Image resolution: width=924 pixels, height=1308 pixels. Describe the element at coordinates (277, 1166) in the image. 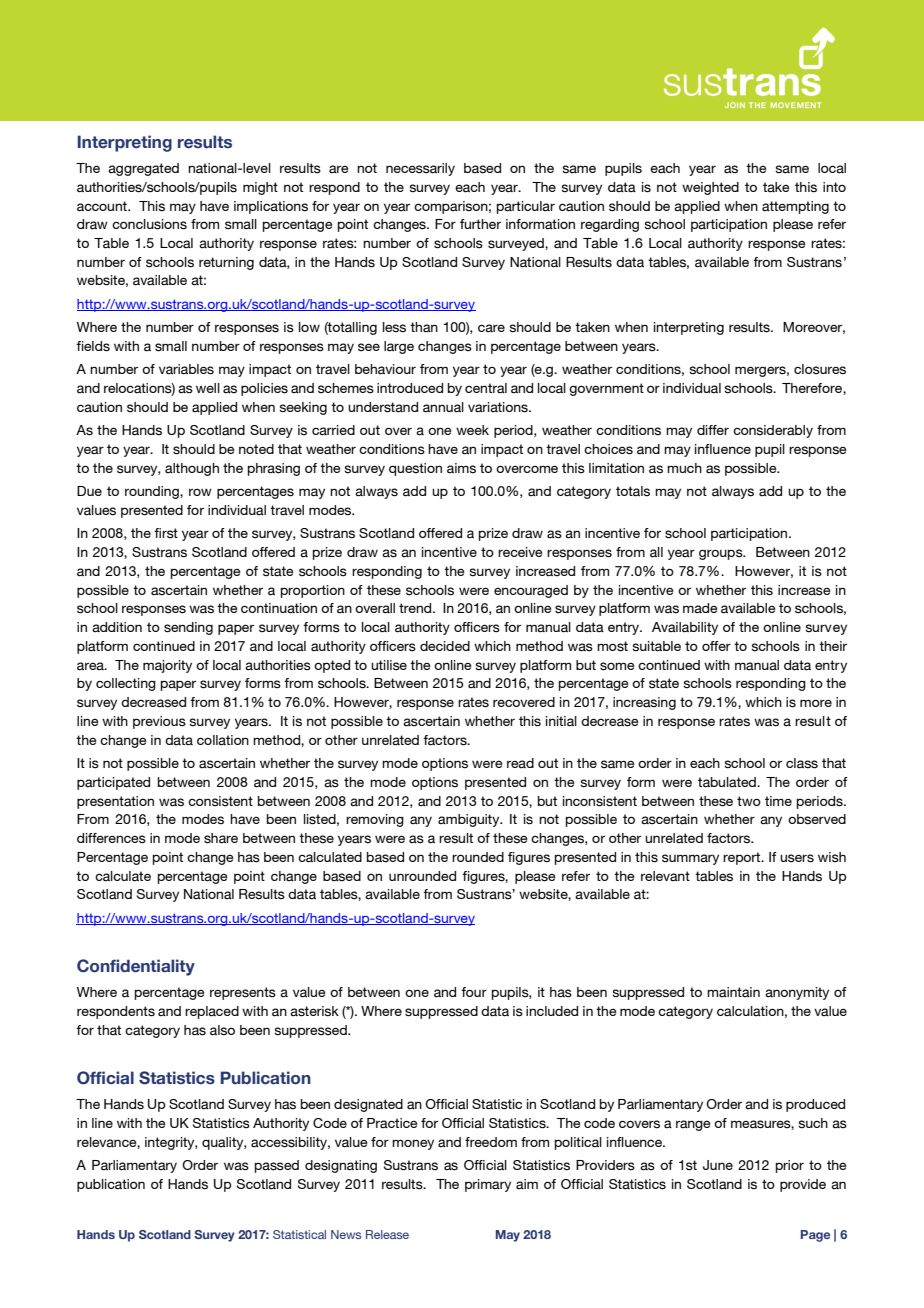

I see `passed` at that location.
